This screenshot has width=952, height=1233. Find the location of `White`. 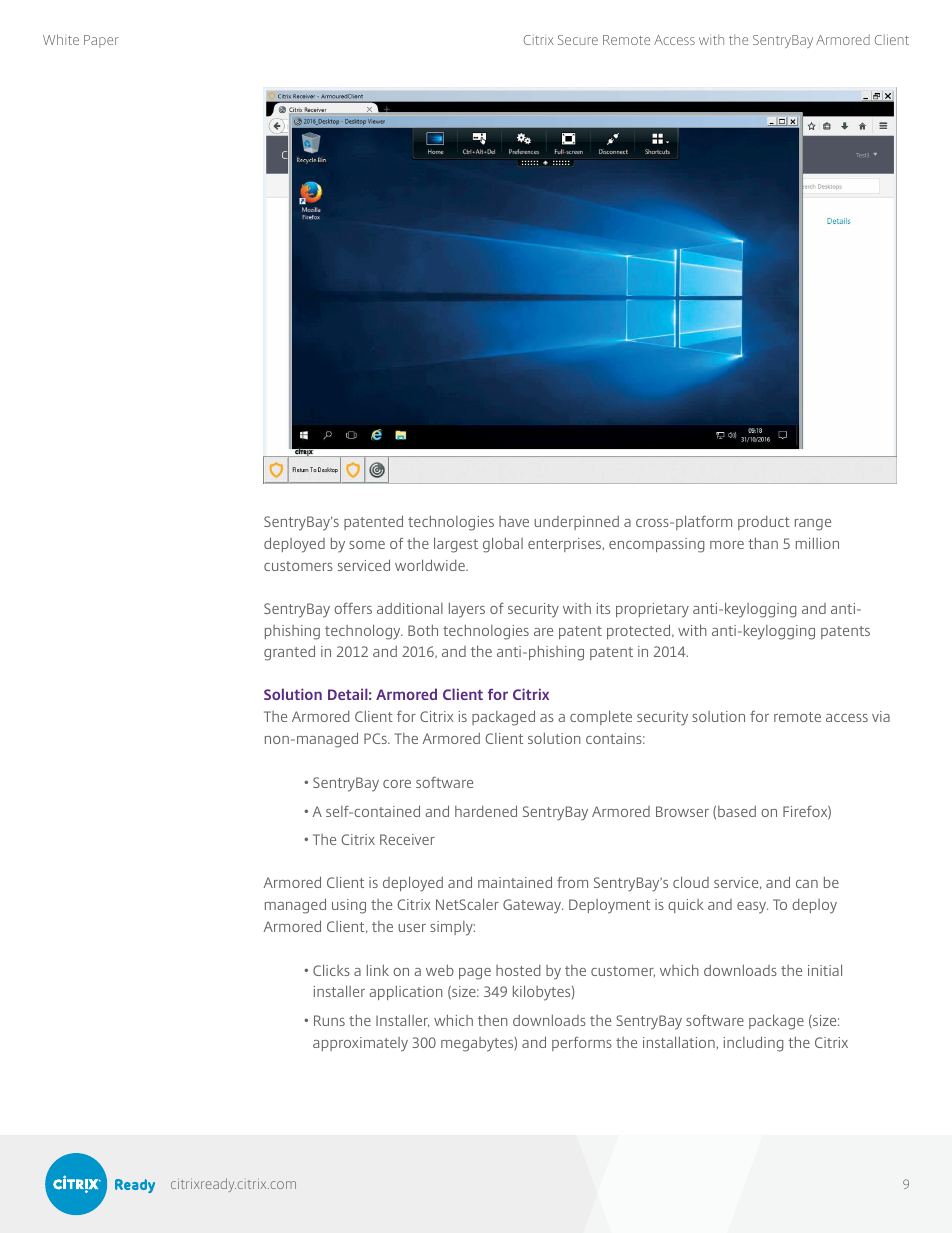

White is located at coordinates (61, 39).
